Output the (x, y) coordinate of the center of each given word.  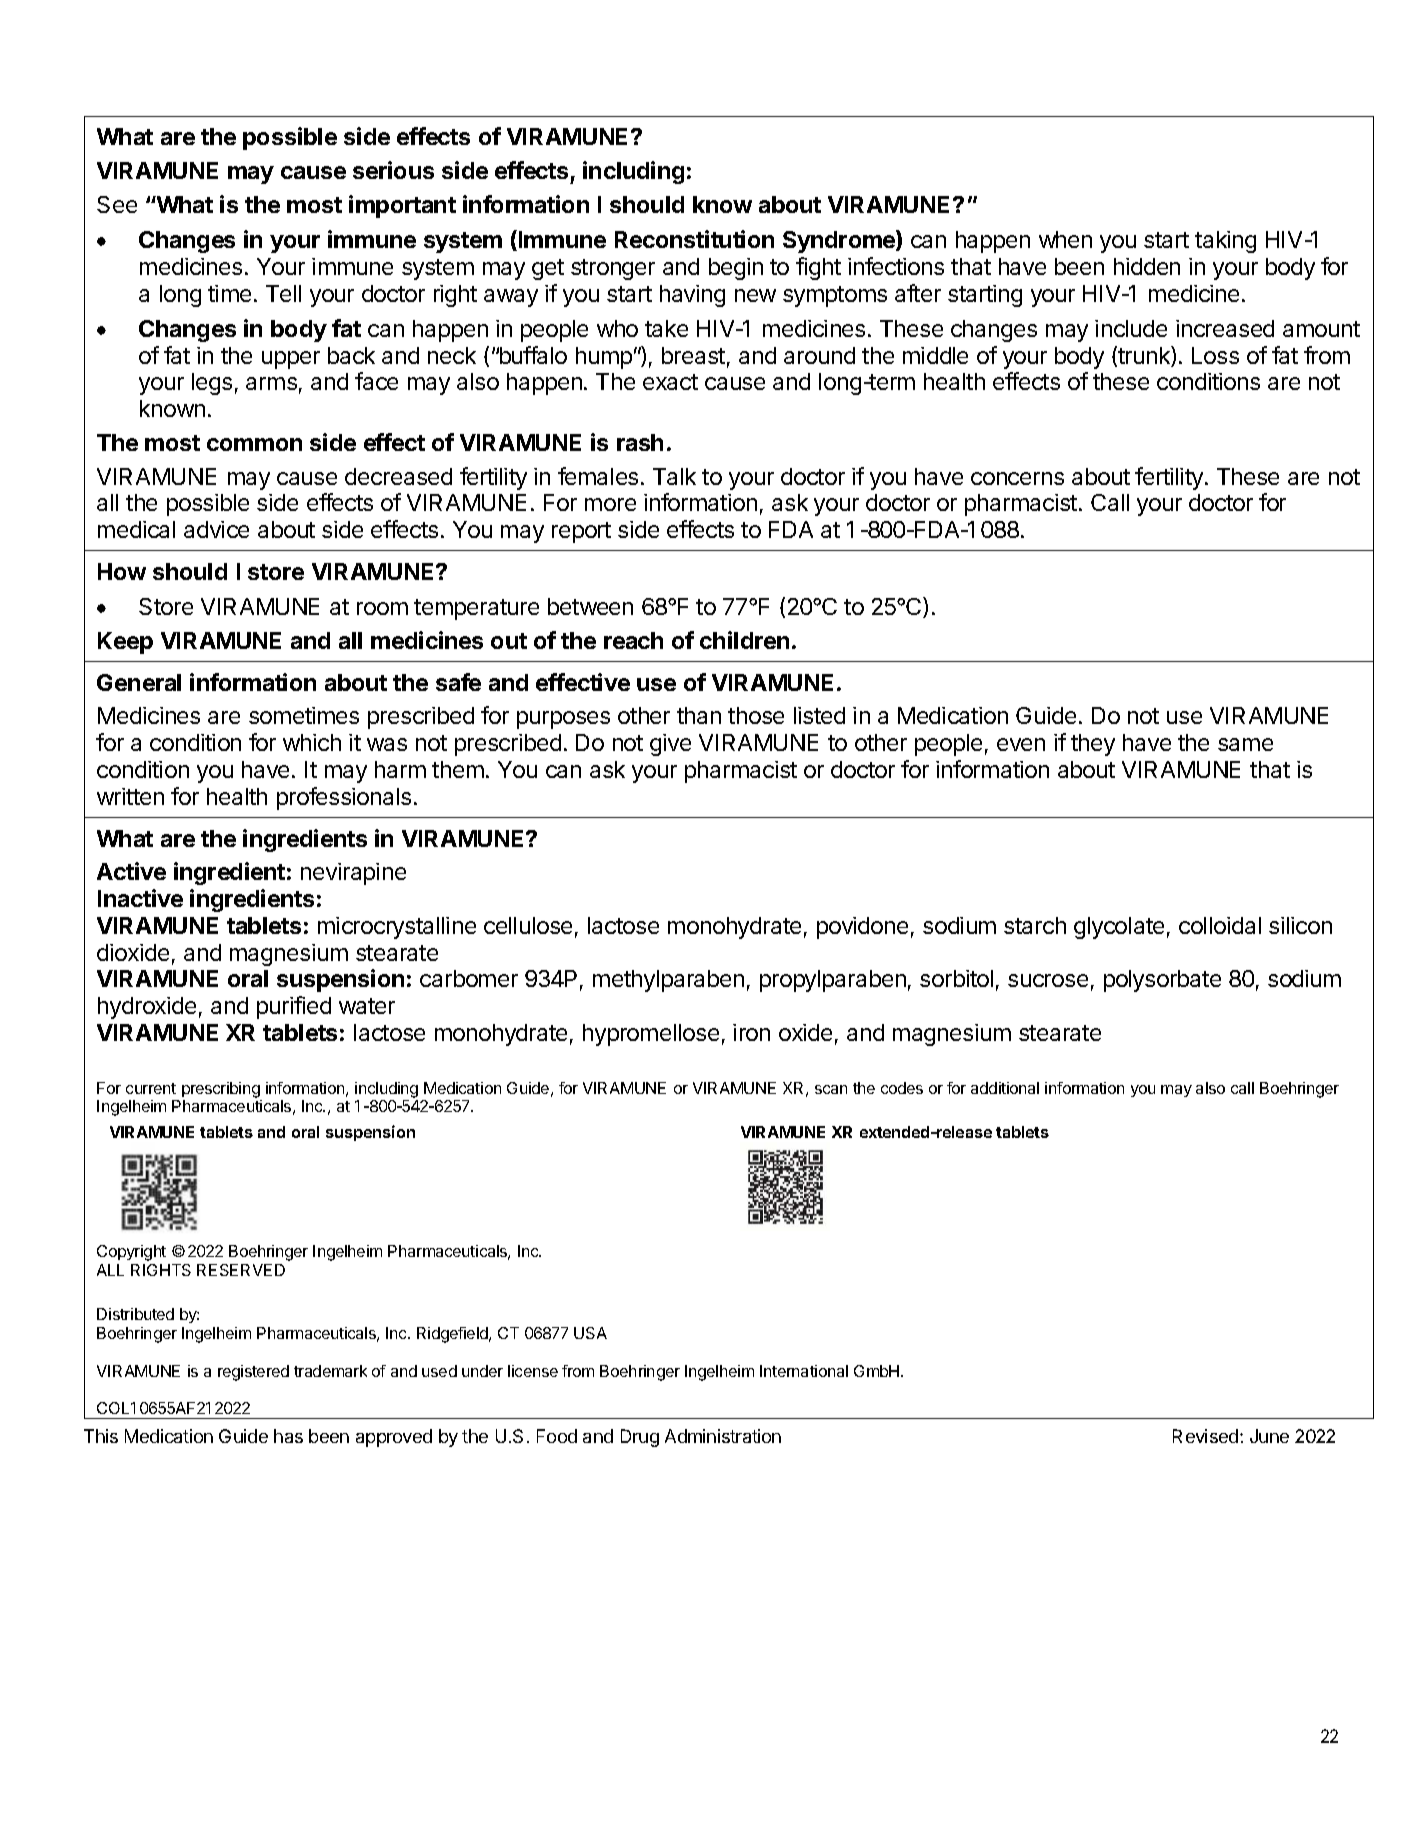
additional (1005, 1088)
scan (831, 1089)
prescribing (221, 1090)
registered (253, 1373)
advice (216, 529)
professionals (344, 798)
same (1245, 744)
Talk (674, 476)
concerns (1017, 478)
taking (1225, 242)
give (670, 745)
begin (736, 269)
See (117, 204)
